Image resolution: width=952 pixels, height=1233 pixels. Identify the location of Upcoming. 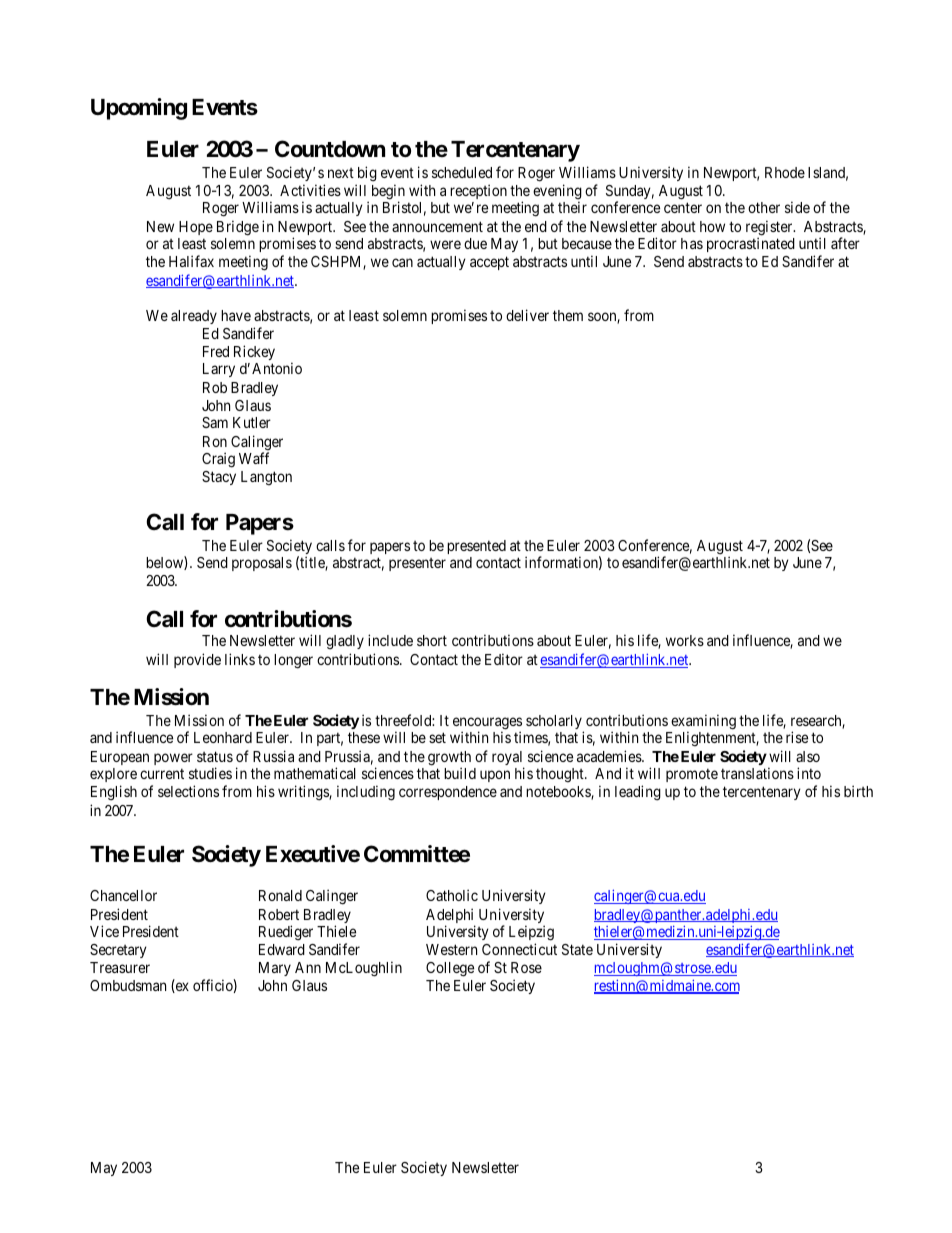
(139, 109).
